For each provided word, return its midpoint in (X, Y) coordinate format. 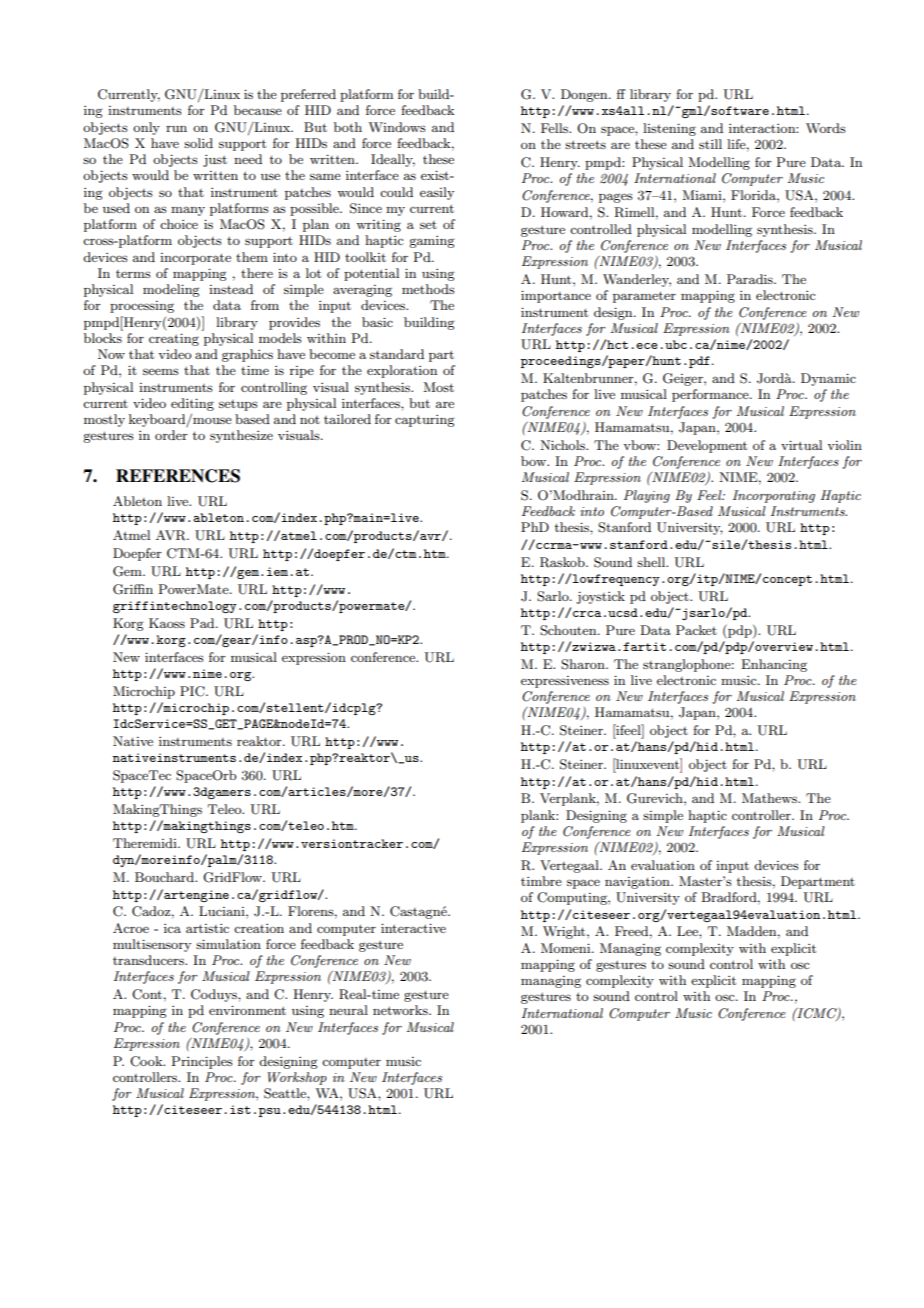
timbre (541, 881)
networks (401, 1010)
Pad (203, 623)
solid (198, 143)
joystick (600, 597)
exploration (402, 371)
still (710, 144)
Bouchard (165, 877)
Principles (202, 1062)
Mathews (771, 798)
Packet (696, 630)
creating (174, 339)
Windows (397, 127)
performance (711, 395)
